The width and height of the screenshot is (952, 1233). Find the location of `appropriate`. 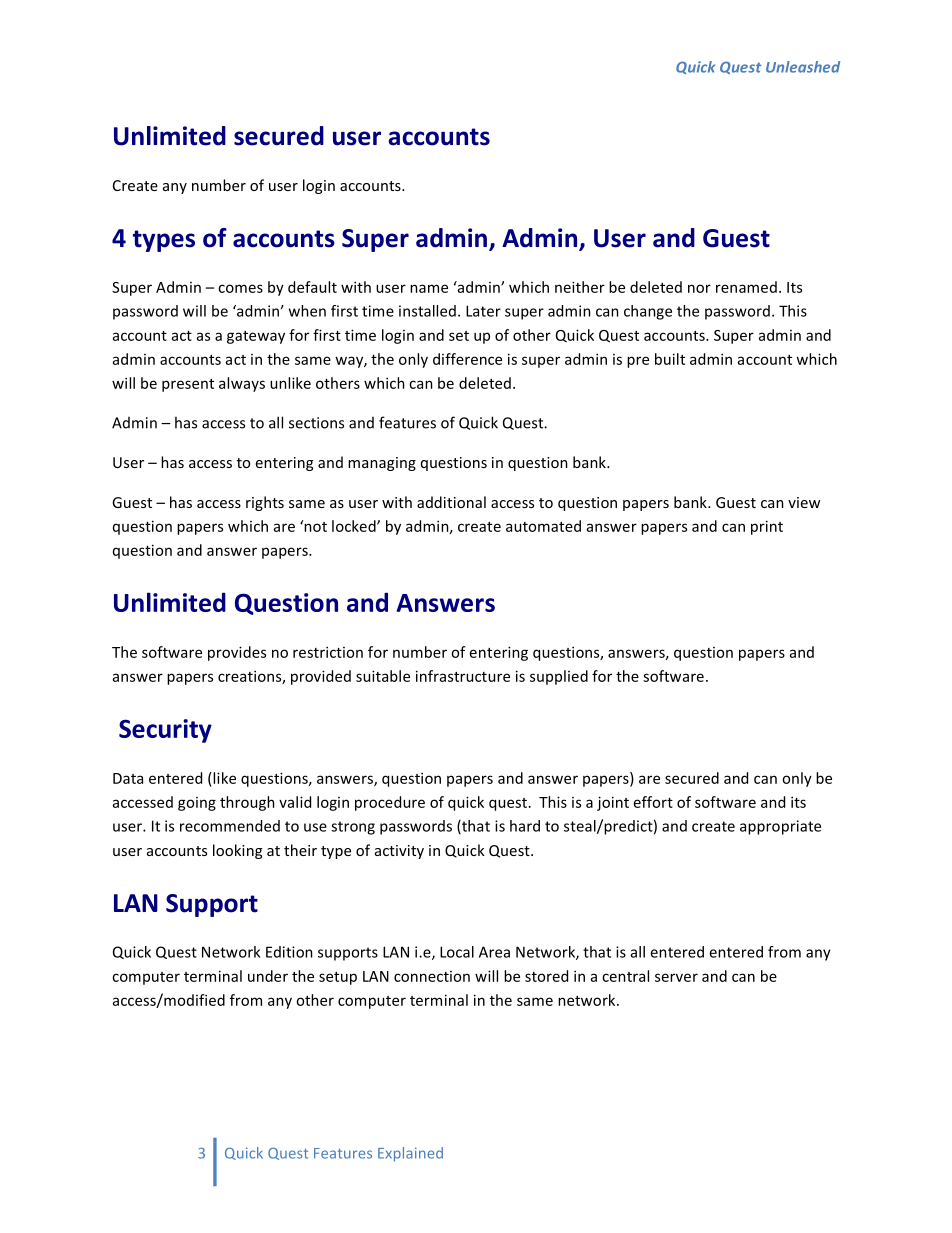

appropriate is located at coordinates (780, 827).
